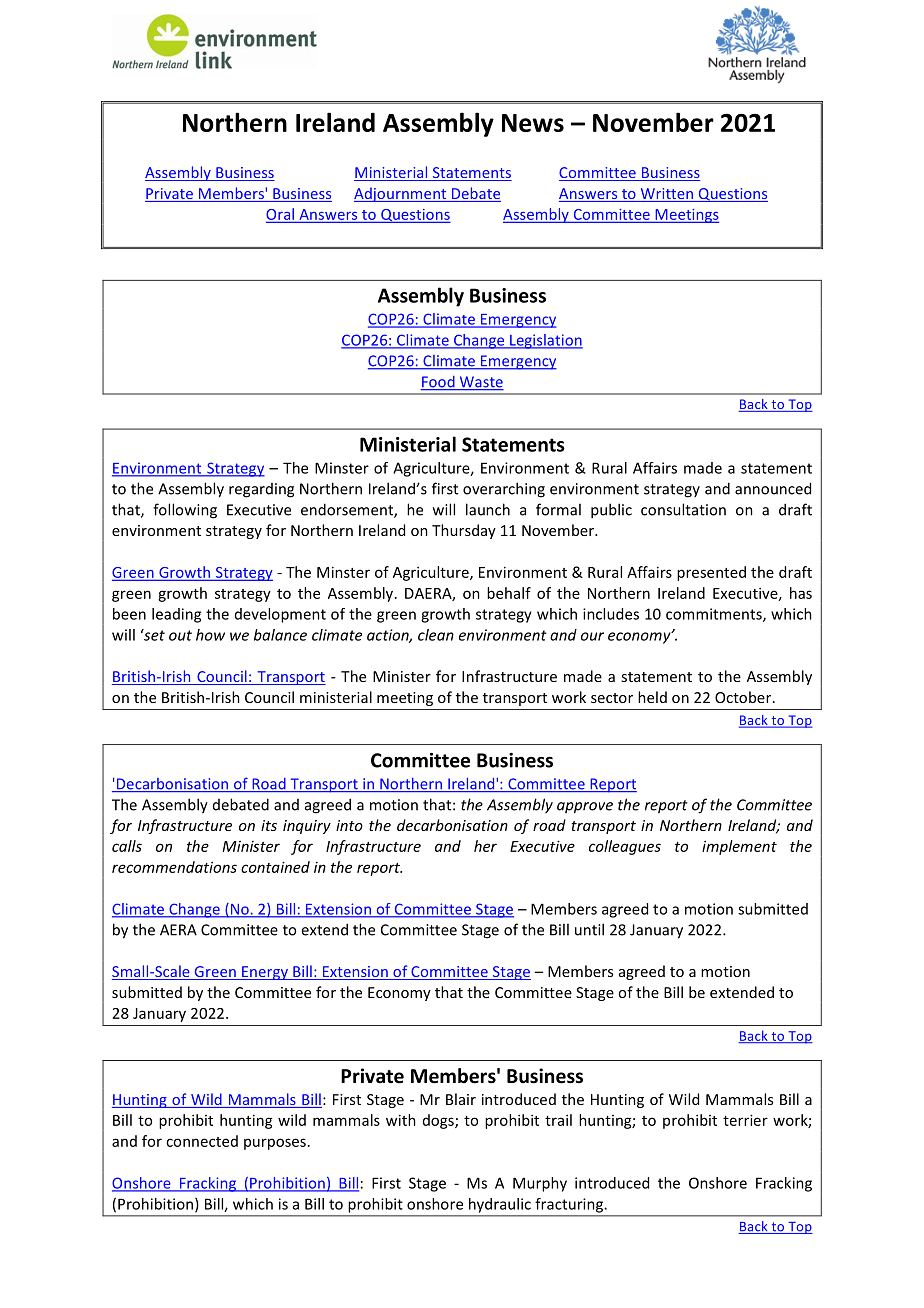  Describe the element at coordinates (500, 1205) in the screenshot. I see `hydraulic` at that location.
